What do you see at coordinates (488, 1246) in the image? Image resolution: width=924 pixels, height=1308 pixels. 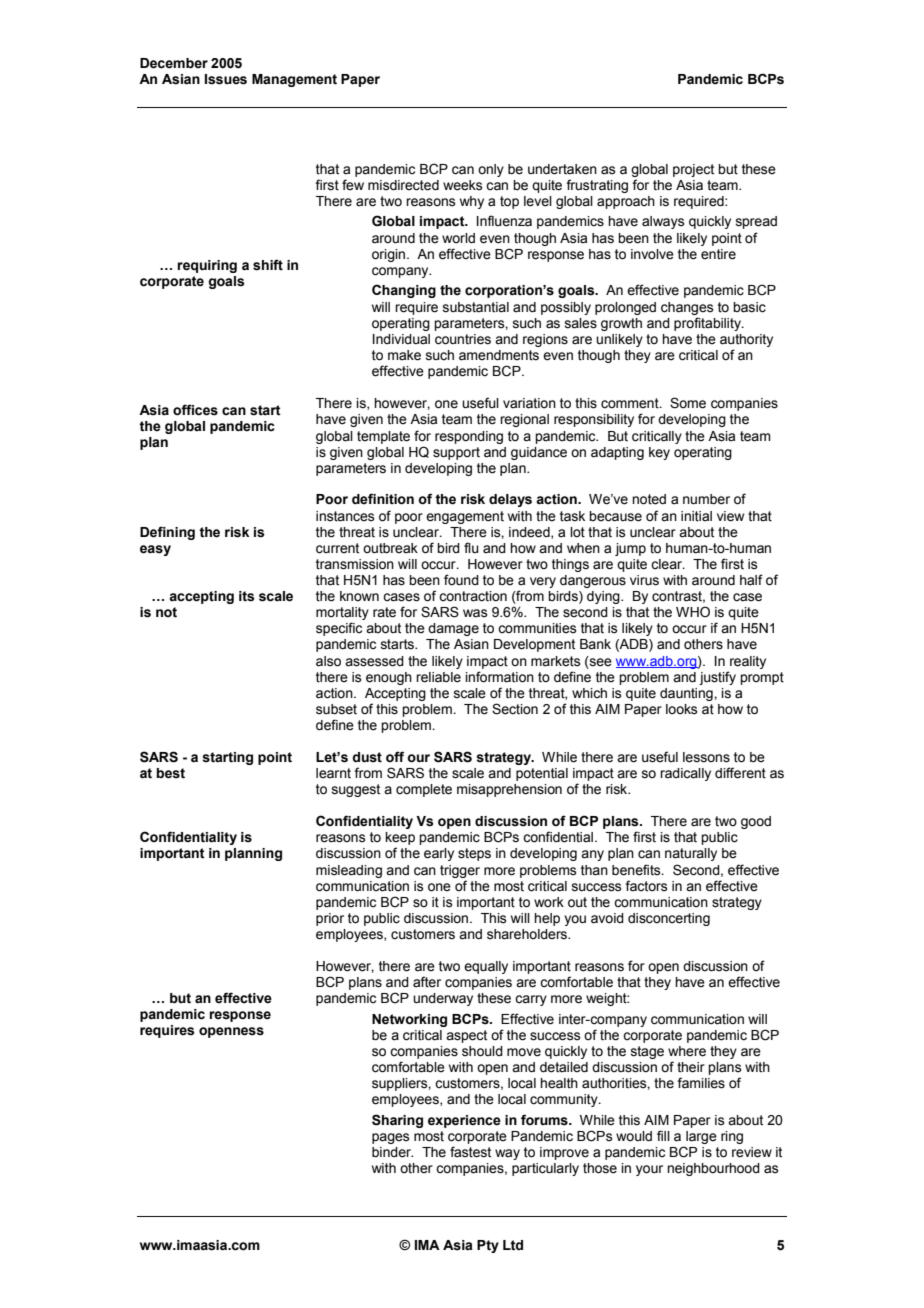 I see `Pty` at bounding box center [488, 1246].
